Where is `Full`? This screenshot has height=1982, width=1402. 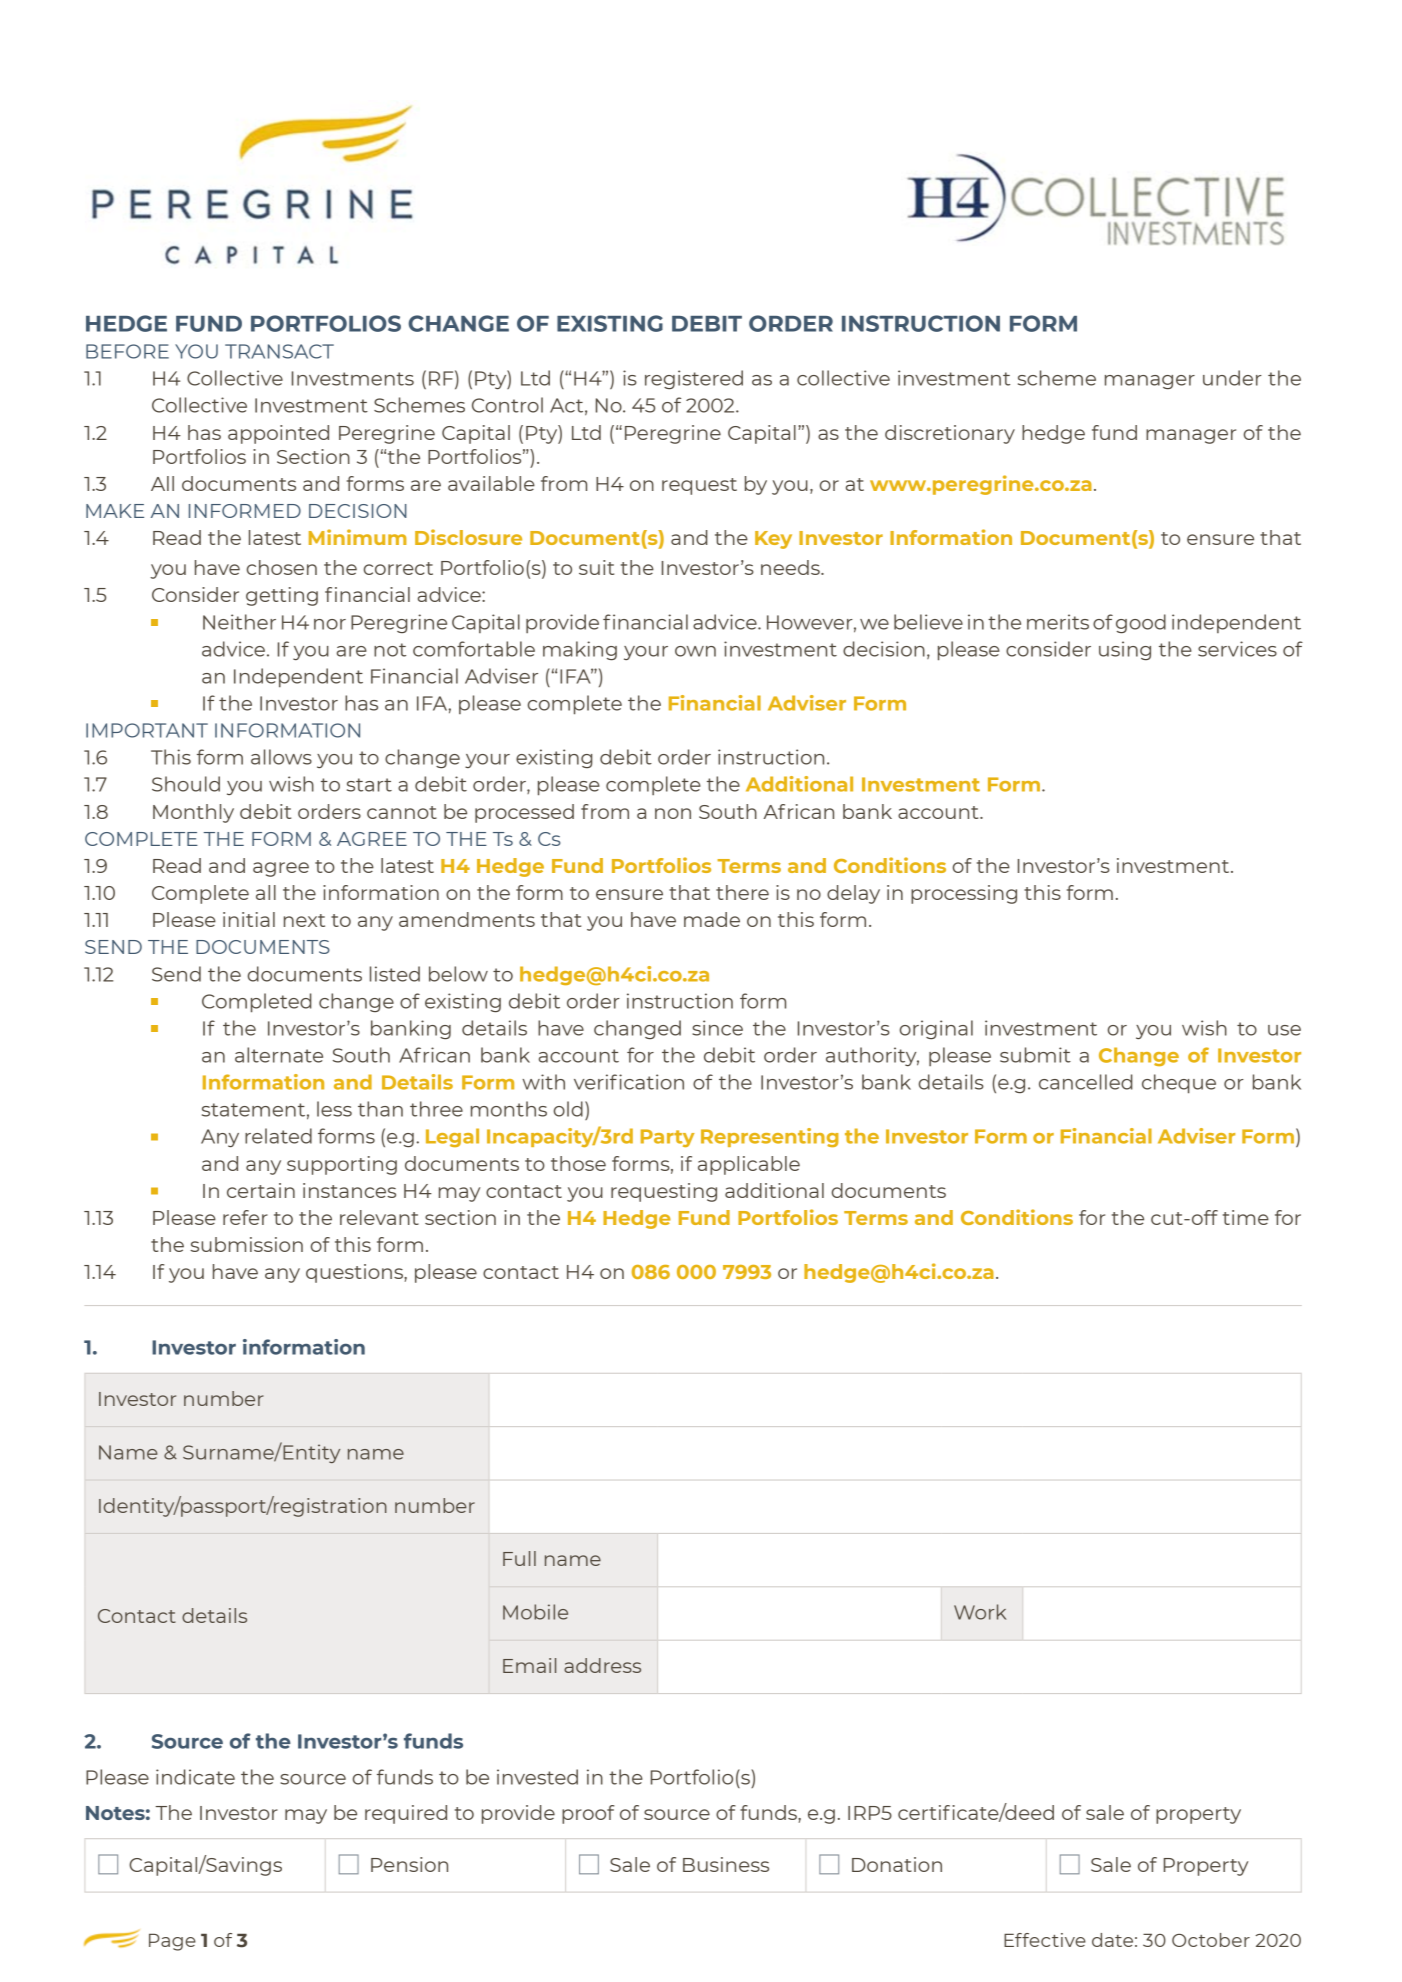 Full is located at coordinates (519, 1558).
